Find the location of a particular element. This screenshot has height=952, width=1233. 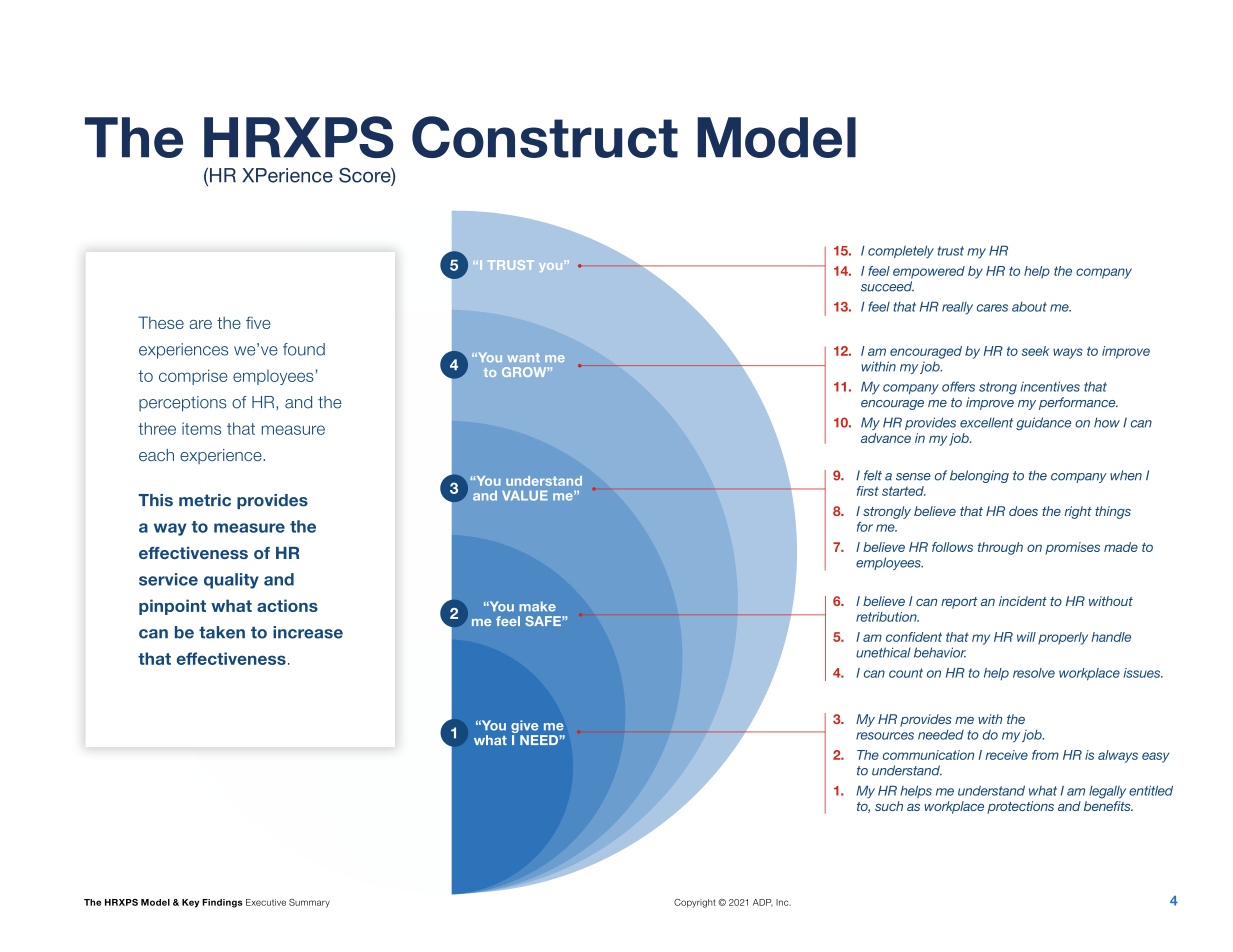

want is located at coordinates (523, 357).
